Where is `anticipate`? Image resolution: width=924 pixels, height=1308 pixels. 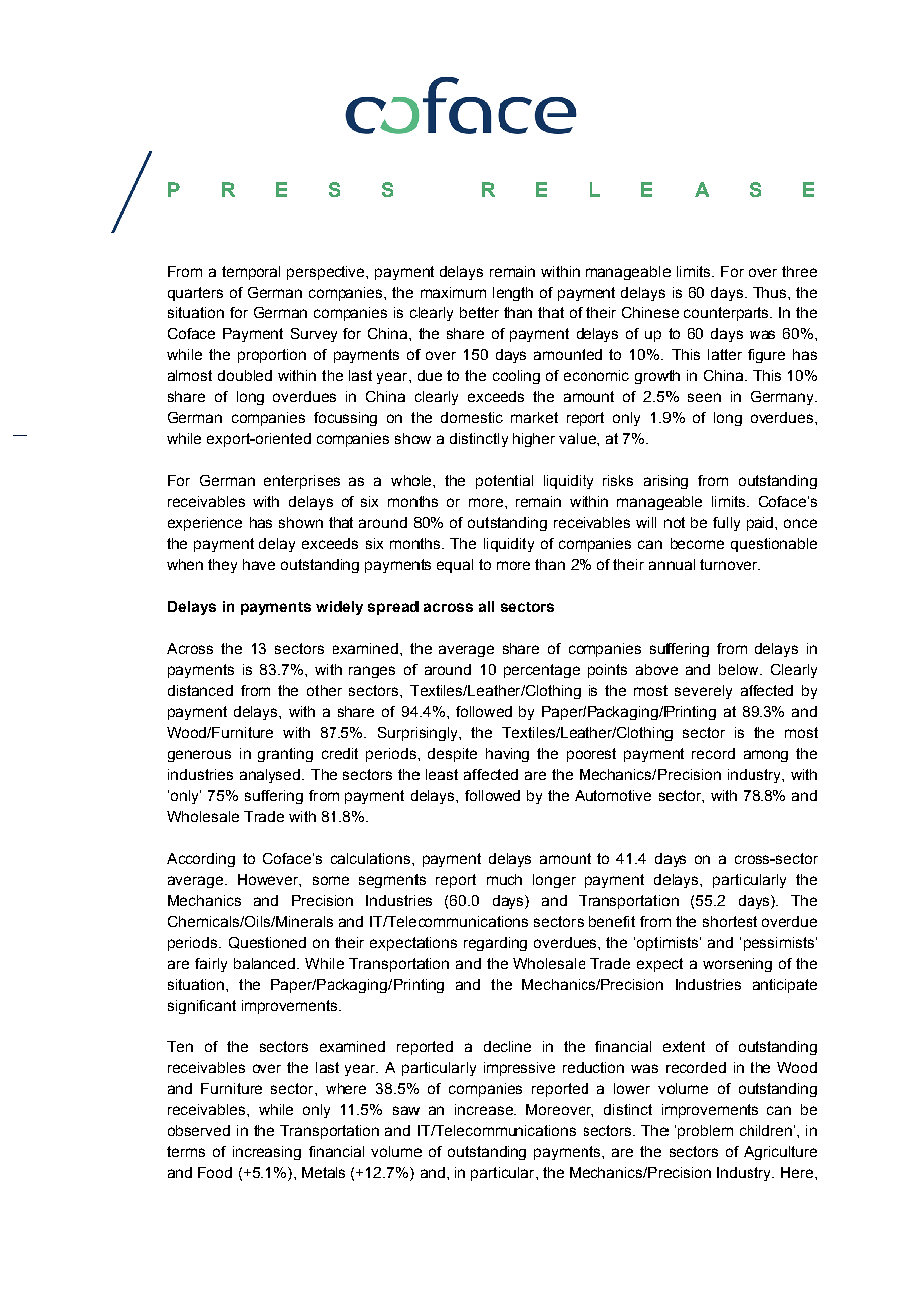 anticipate is located at coordinates (785, 986).
